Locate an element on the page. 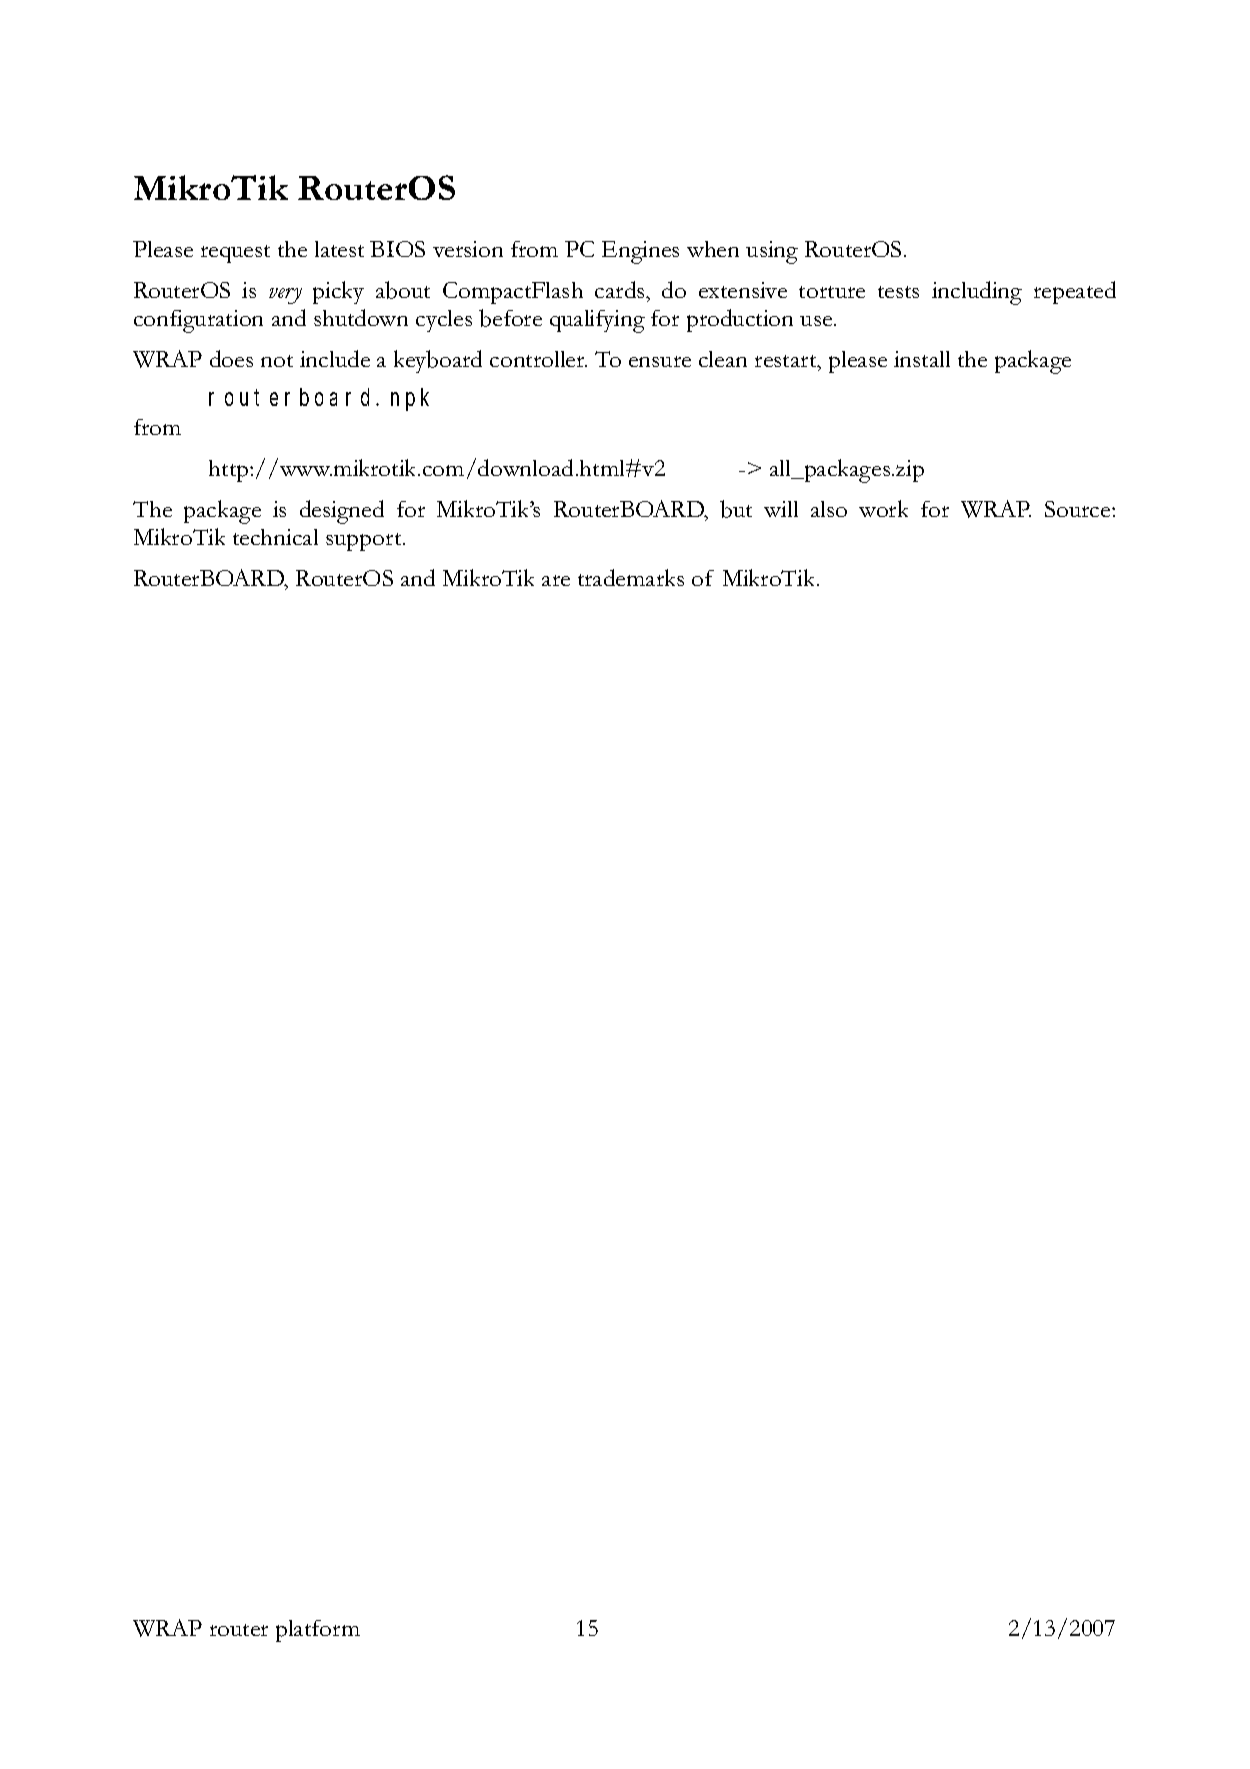 Image resolution: width=1250 pixels, height=1769 pixels. platform is located at coordinates (318, 1631).
